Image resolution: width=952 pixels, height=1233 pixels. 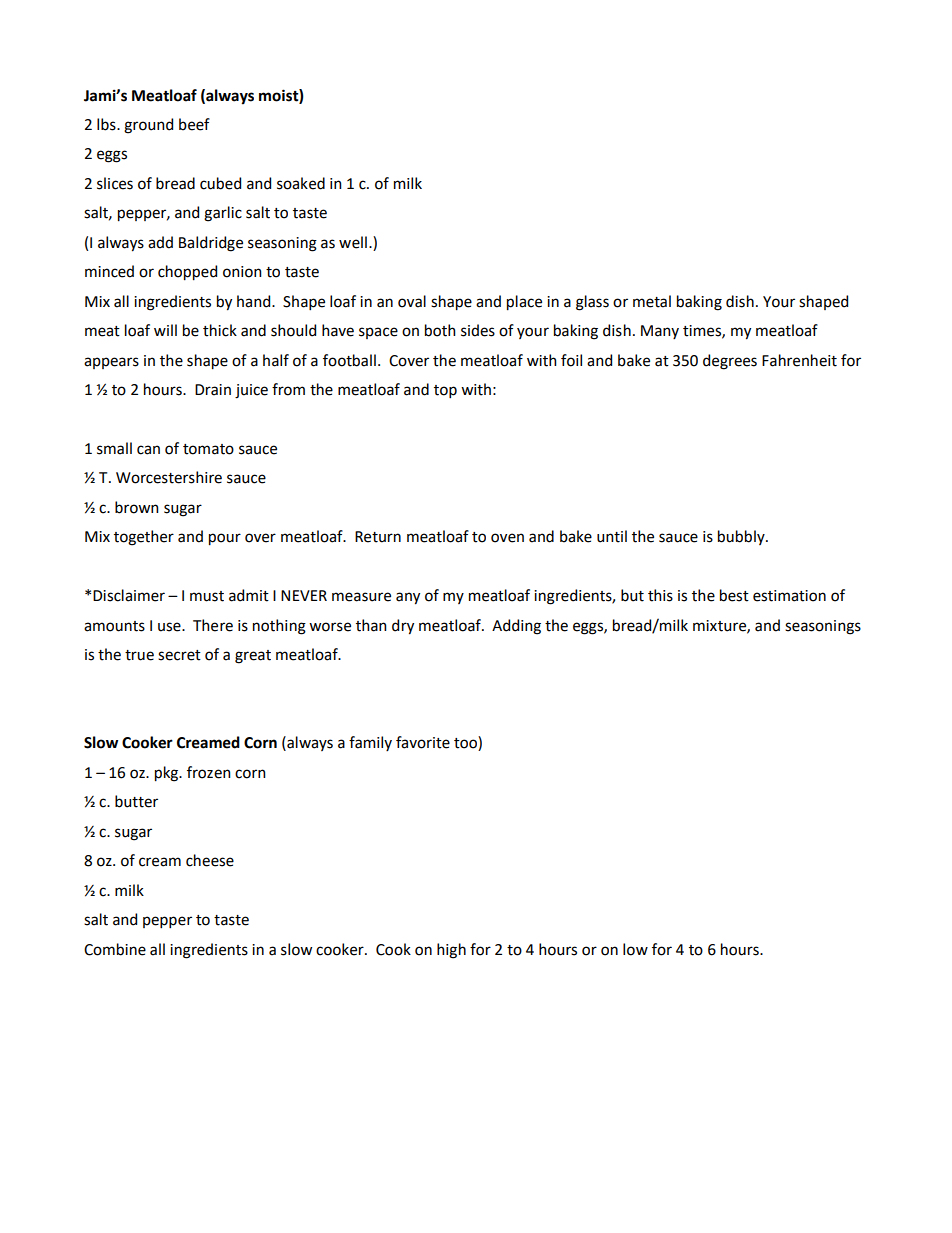 What do you see at coordinates (466, 743) in the screenshot?
I see `too` at bounding box center [466, 743].
